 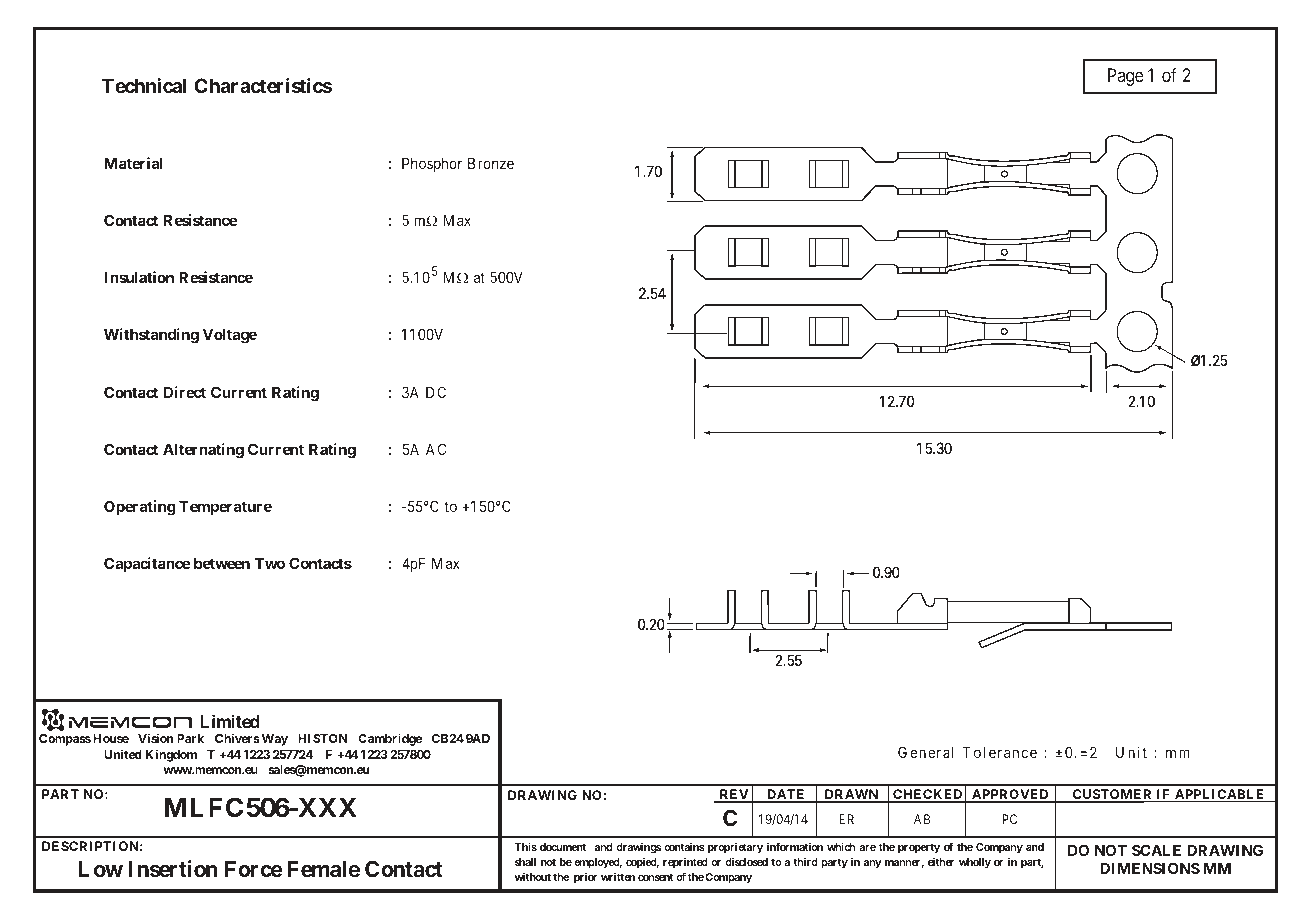 I want to click on Insulation, so click(x=139, y=277).
